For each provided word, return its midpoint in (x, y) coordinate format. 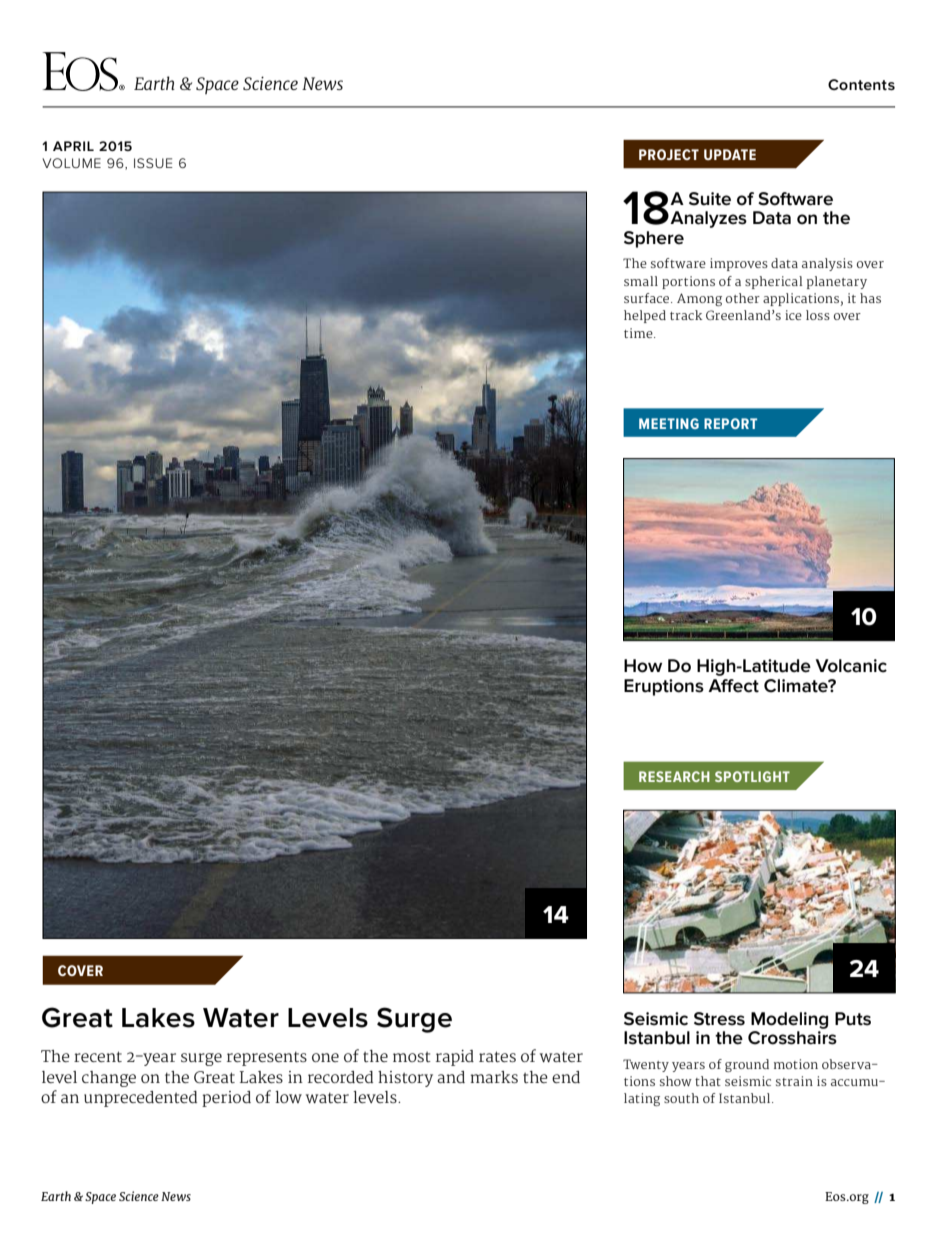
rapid (455, 1058)
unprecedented (140, 1099)
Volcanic (851, 666)
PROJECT (669, 154)
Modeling (789, 1020)
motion (796, 1064)
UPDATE (730, 154)
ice (793, 315)
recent (98, 1056)
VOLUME (71, 163)
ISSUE (153, 163)
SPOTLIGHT (752, 776)
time (639, 333)
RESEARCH (674, 776)
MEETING (669, 423)
